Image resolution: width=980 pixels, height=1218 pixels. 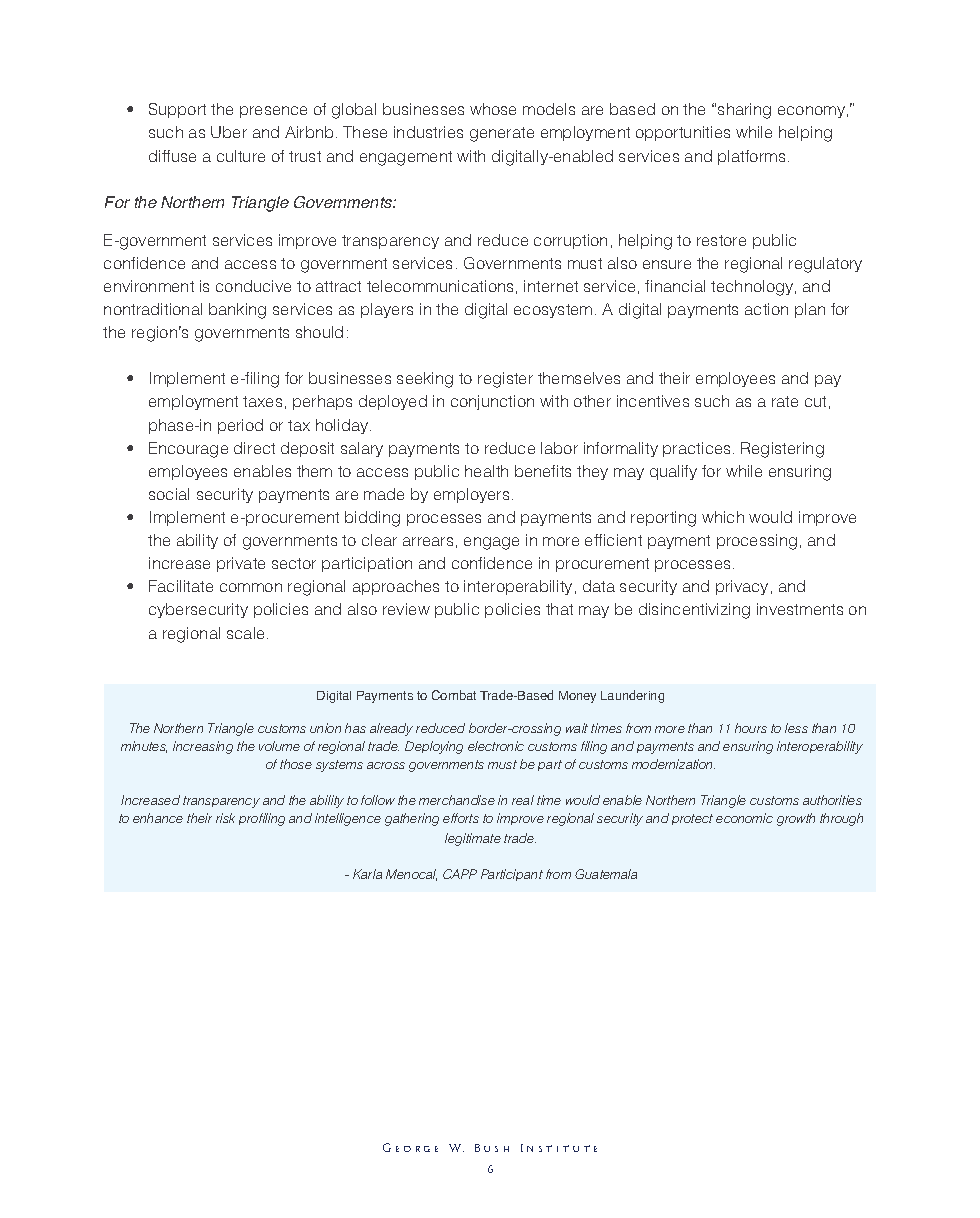 I want to click on cut, so click(x=815, y=401).
